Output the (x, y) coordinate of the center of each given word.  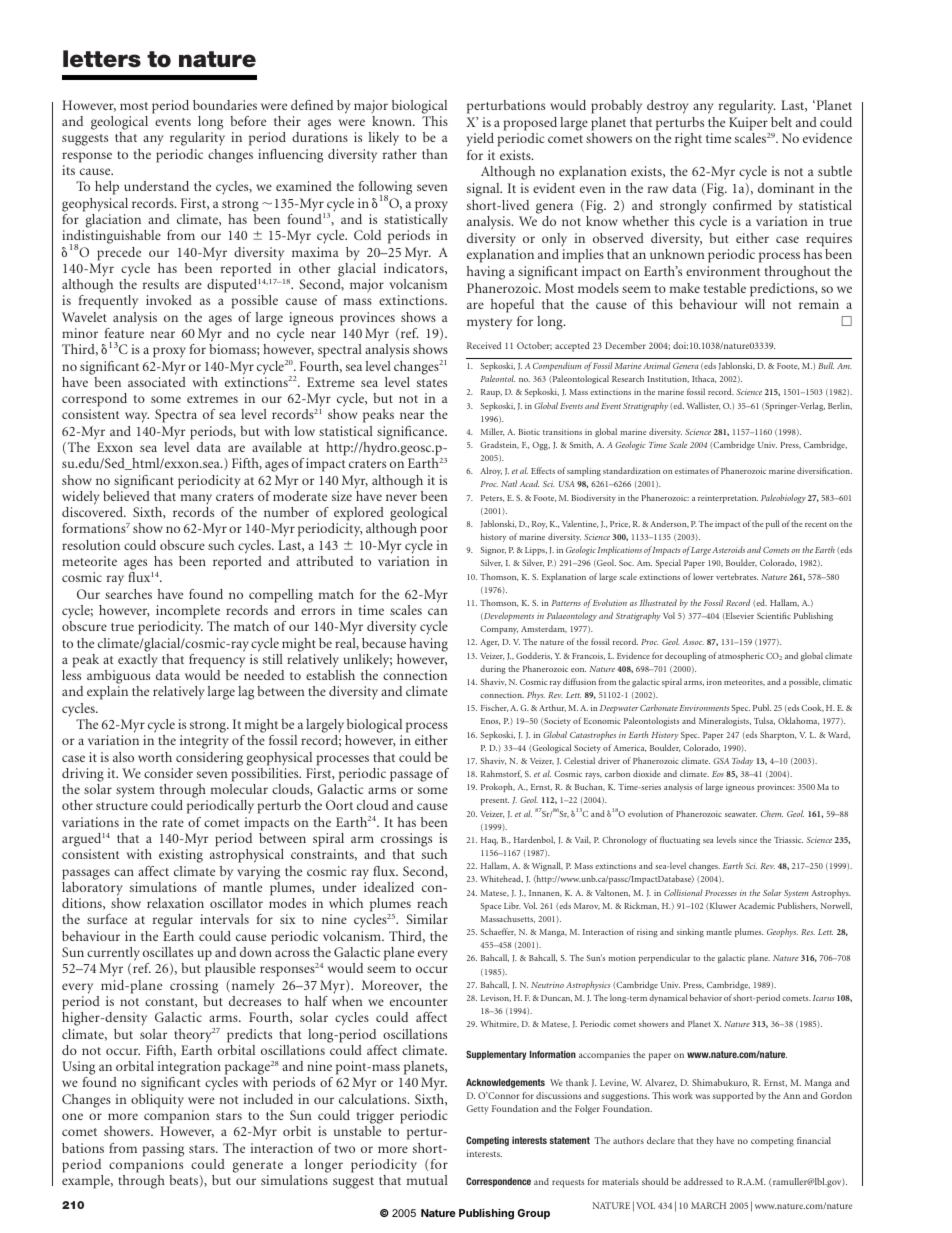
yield (480, 140)
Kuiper (748, 124)
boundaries (225, 105)
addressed (703, 1181)
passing (163, 1150)
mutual (427, 1180)
